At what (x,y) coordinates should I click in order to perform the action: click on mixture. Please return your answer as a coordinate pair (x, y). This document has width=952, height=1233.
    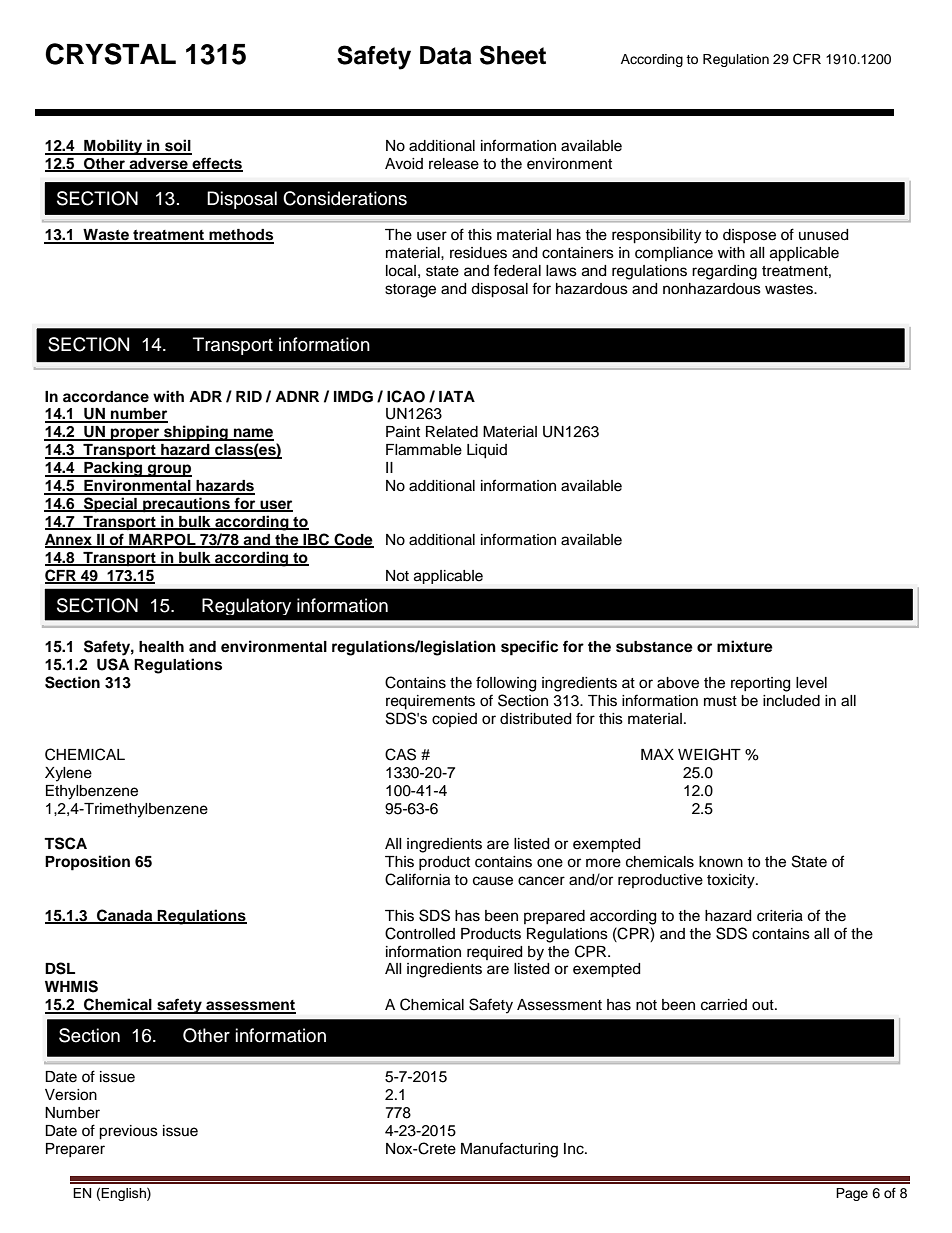
    Looking at the image, I should click on (745, 646).
